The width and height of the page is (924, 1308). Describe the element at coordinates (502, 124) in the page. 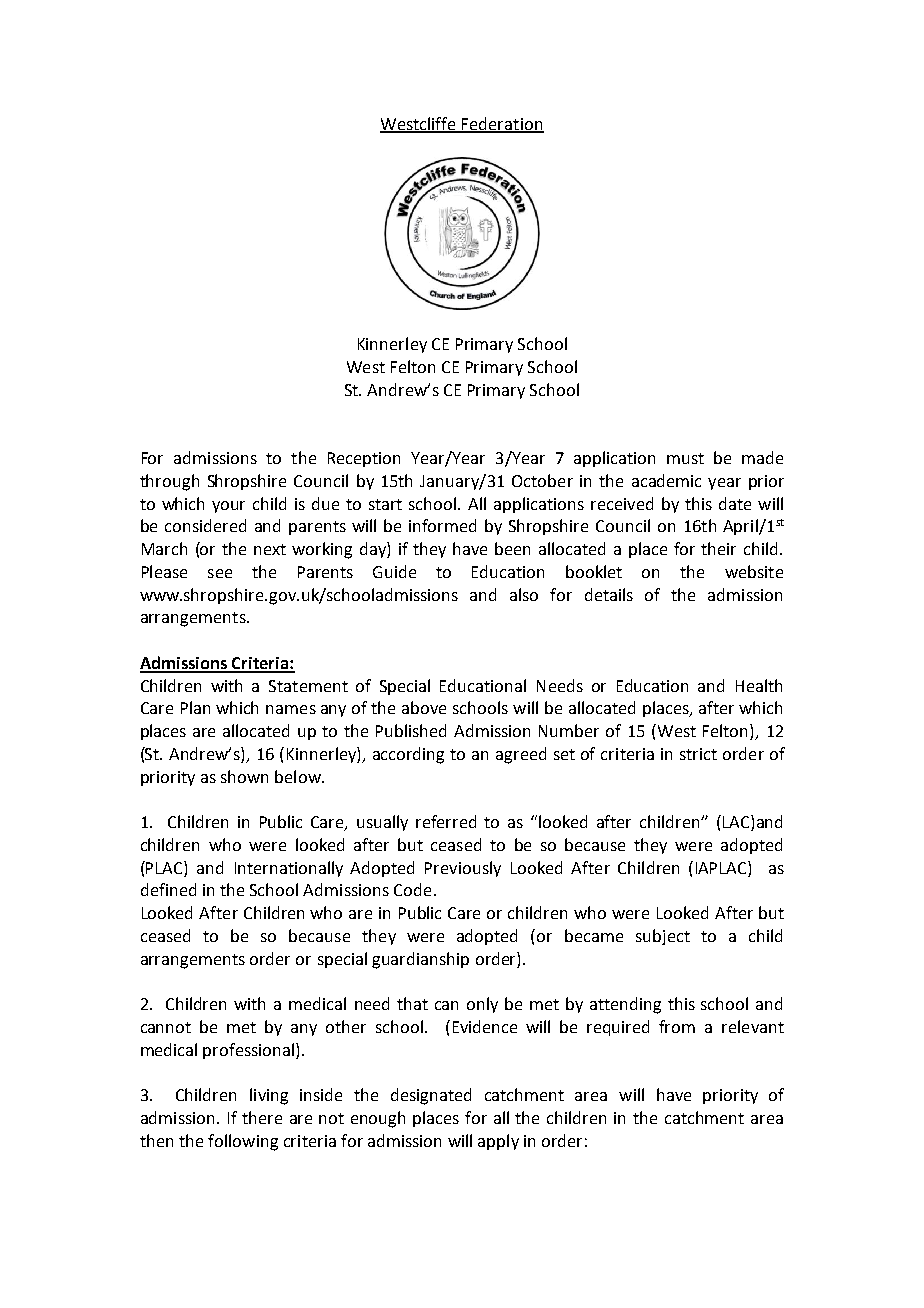

I see `Federation` at that location.
